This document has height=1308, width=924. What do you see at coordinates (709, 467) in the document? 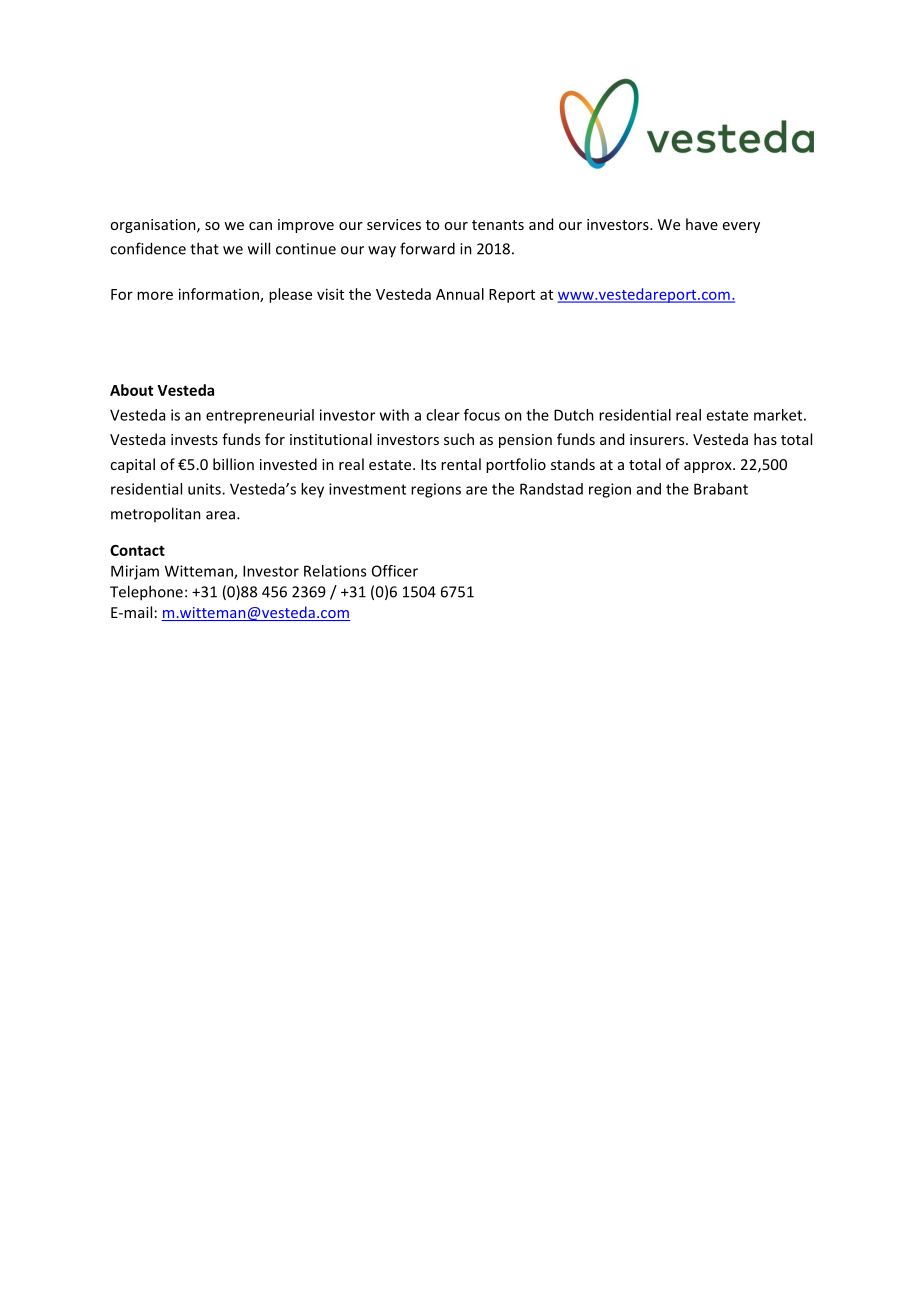
I see `approx` at bounding box center [709, 467].
